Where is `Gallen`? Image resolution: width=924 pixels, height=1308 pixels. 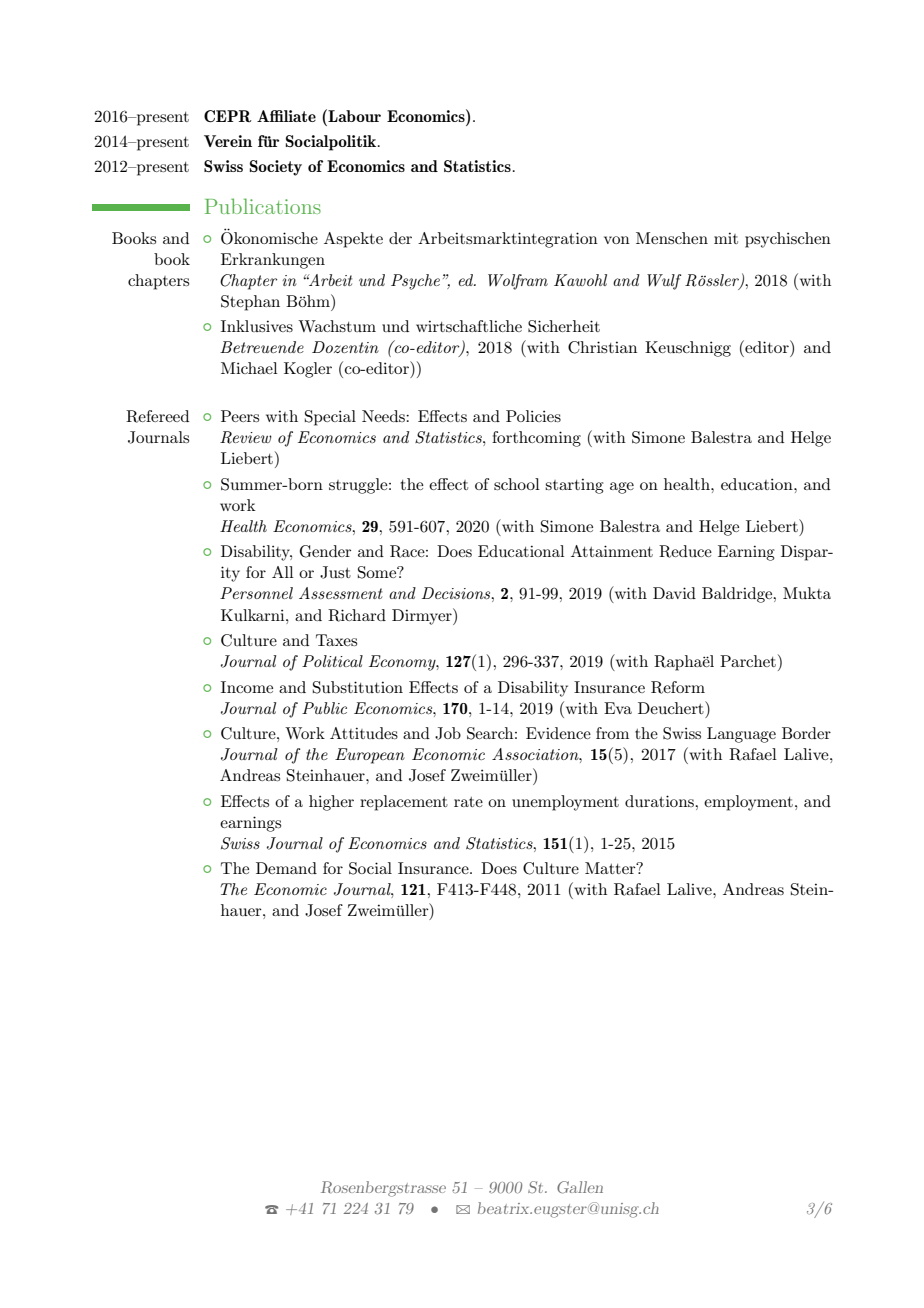 Gallen is located at coordinates (580, 1187).
